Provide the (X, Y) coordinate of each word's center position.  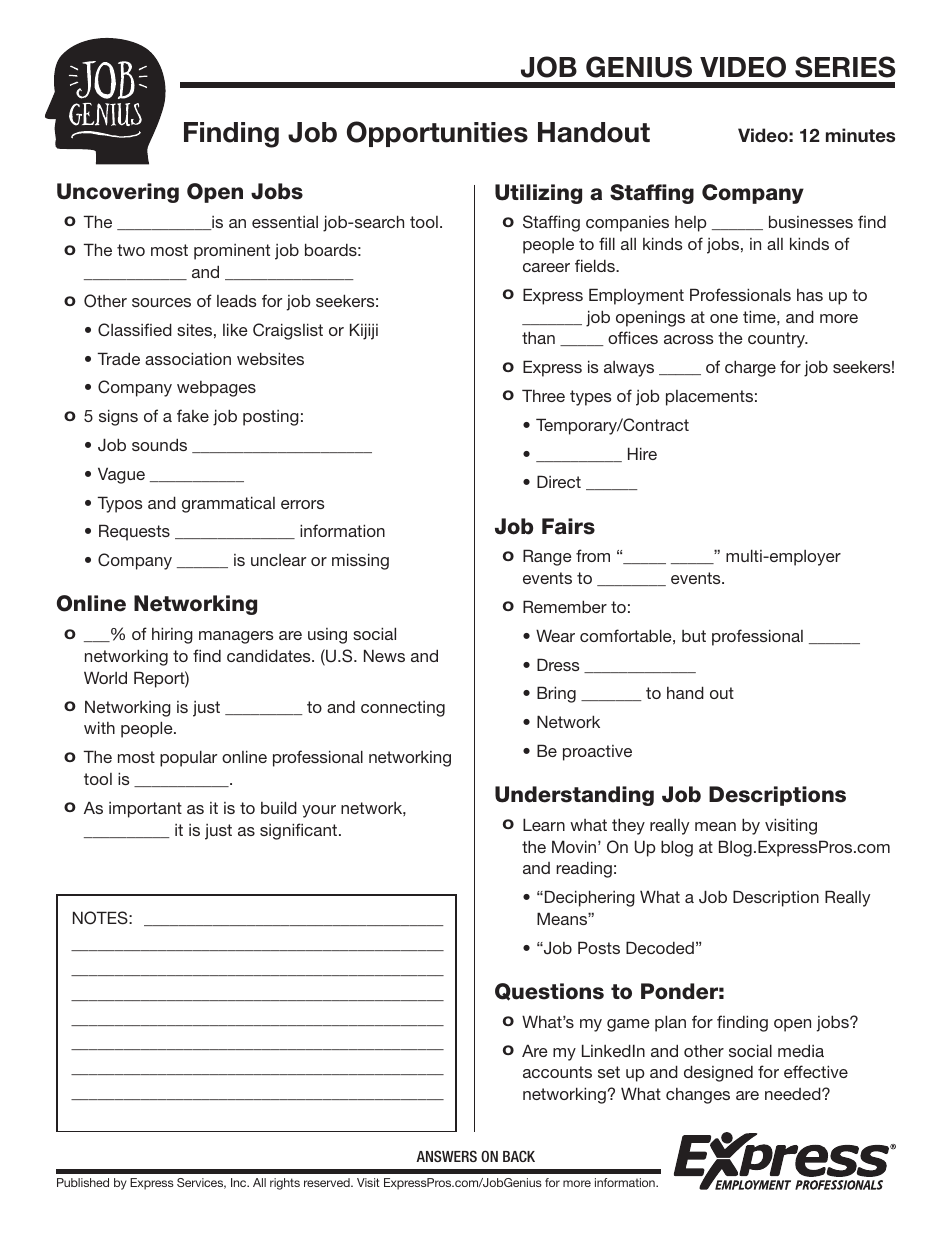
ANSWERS (446, 1156)
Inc (240, 1182)
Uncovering (118, 193)
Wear (555, 635)
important (145, 810)
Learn (544, 824)
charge (750, 368)
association (188, 358)
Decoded (660, 947)
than (538, 337)
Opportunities (437, 134)
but (694, 636)
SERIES (845, 67)
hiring (172, 635)
